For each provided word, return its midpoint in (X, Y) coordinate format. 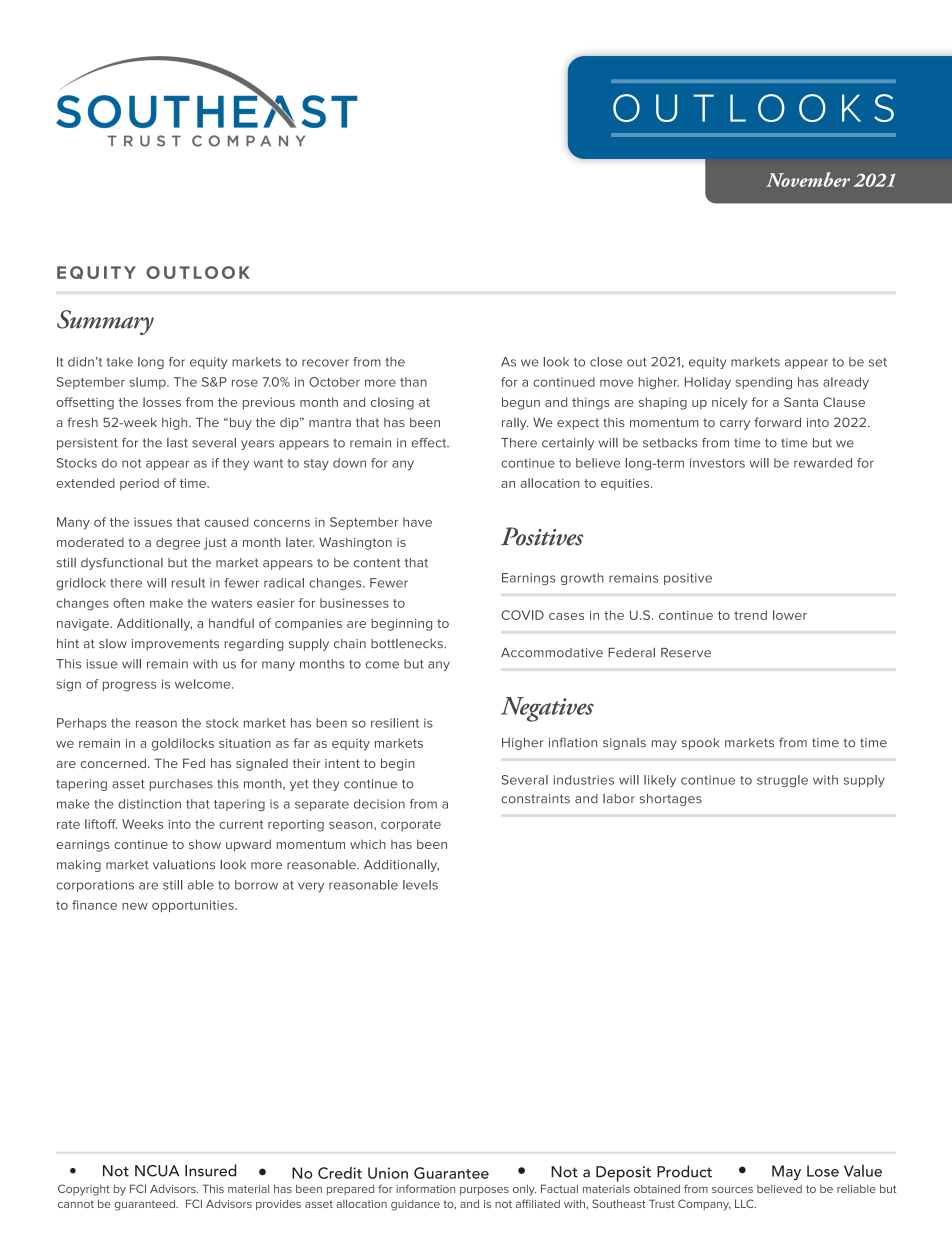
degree (178, 543)
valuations (184, 865)
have (417, 522)
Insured (210, 1170)
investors (717, 463)
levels (420, 885)
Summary (105, 322)
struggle (782, 781)
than (413, 382)
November (808, 179)
